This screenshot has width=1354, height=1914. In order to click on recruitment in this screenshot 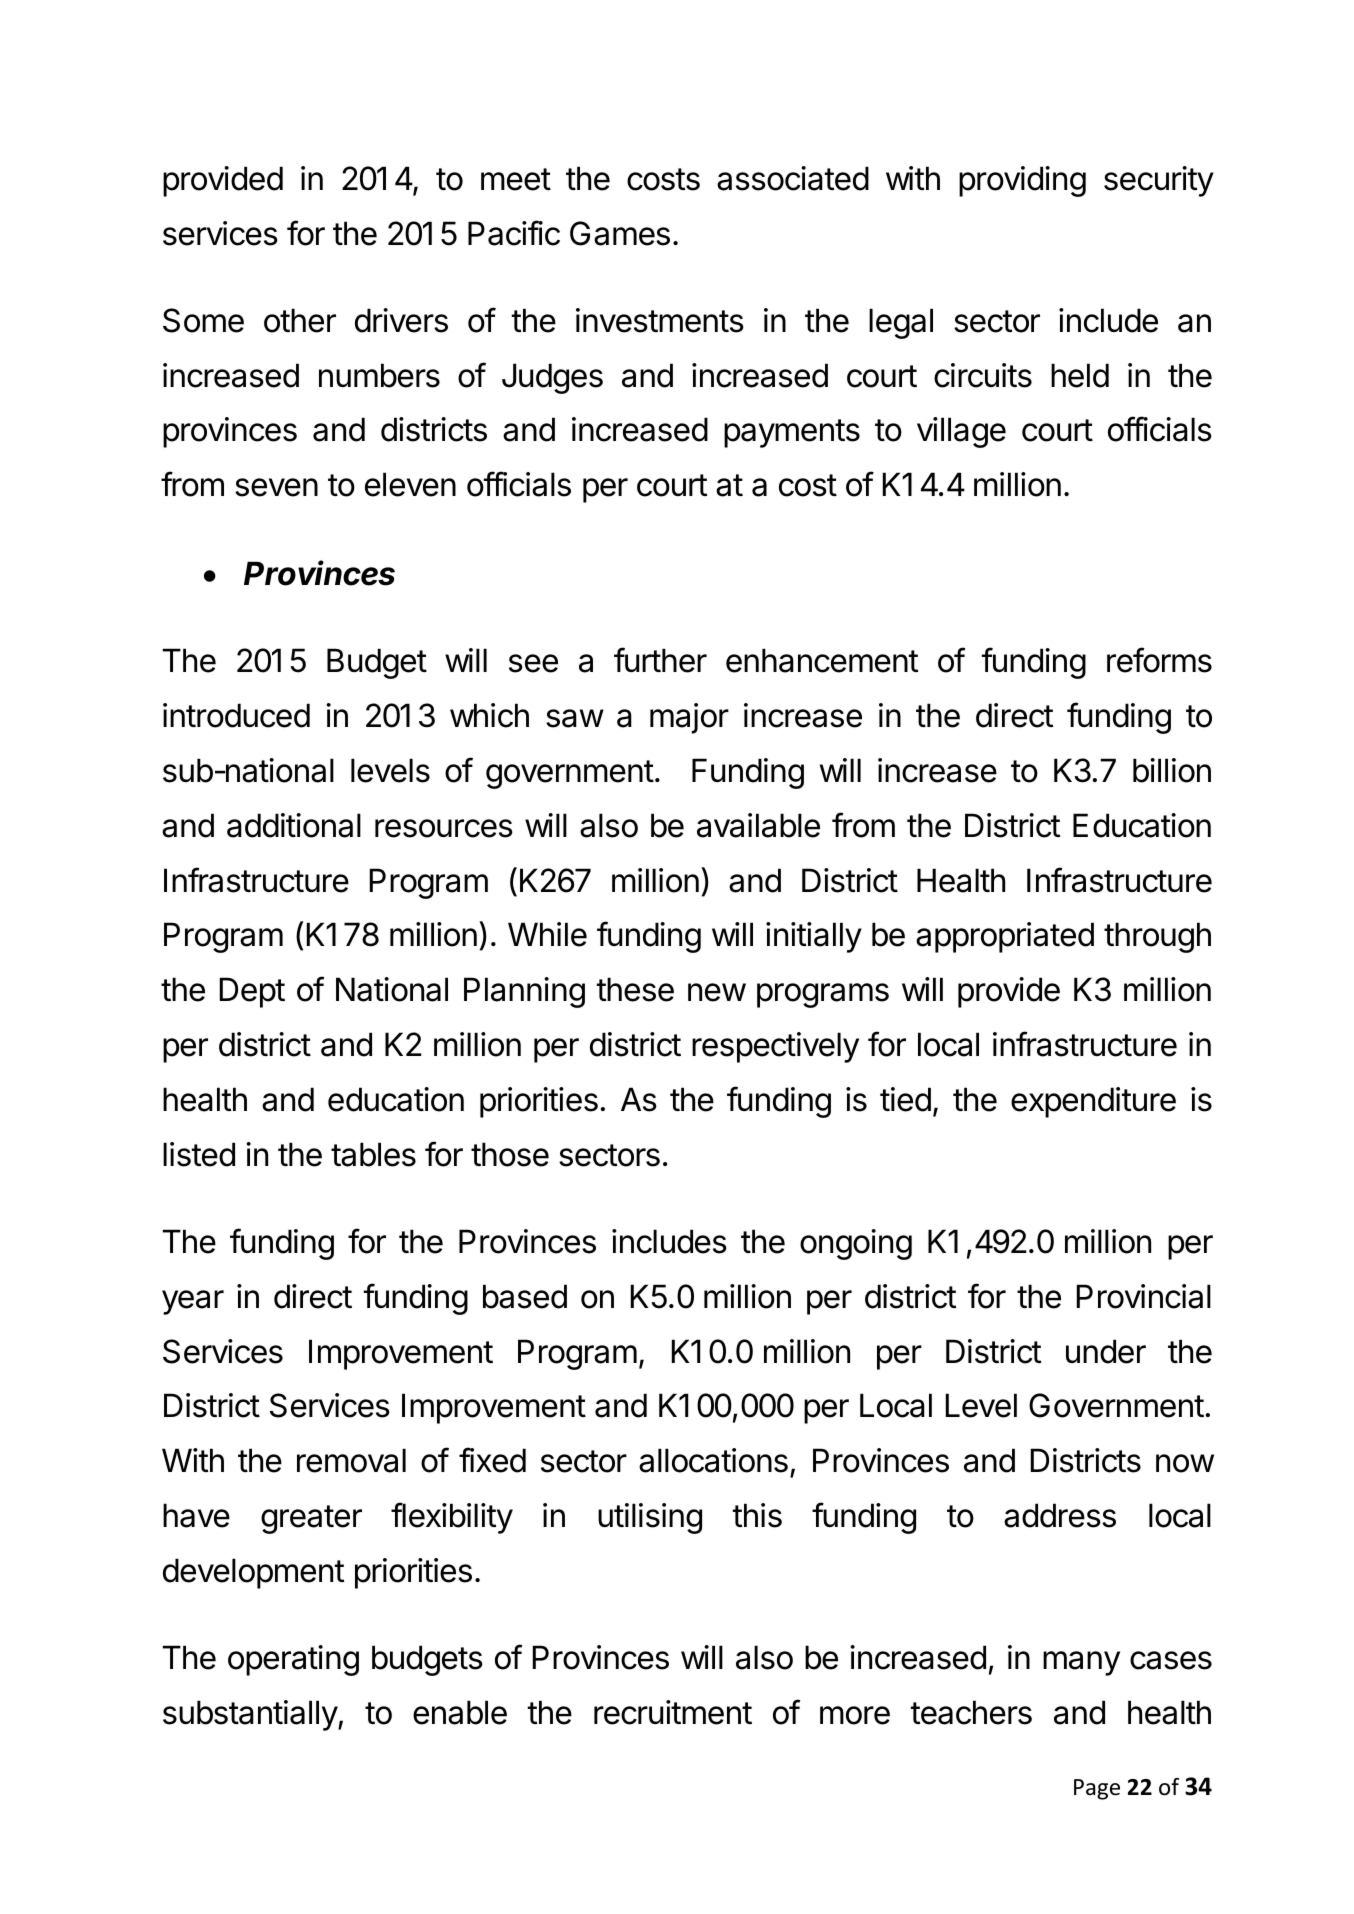, I will do `click(673, 1712)`.
